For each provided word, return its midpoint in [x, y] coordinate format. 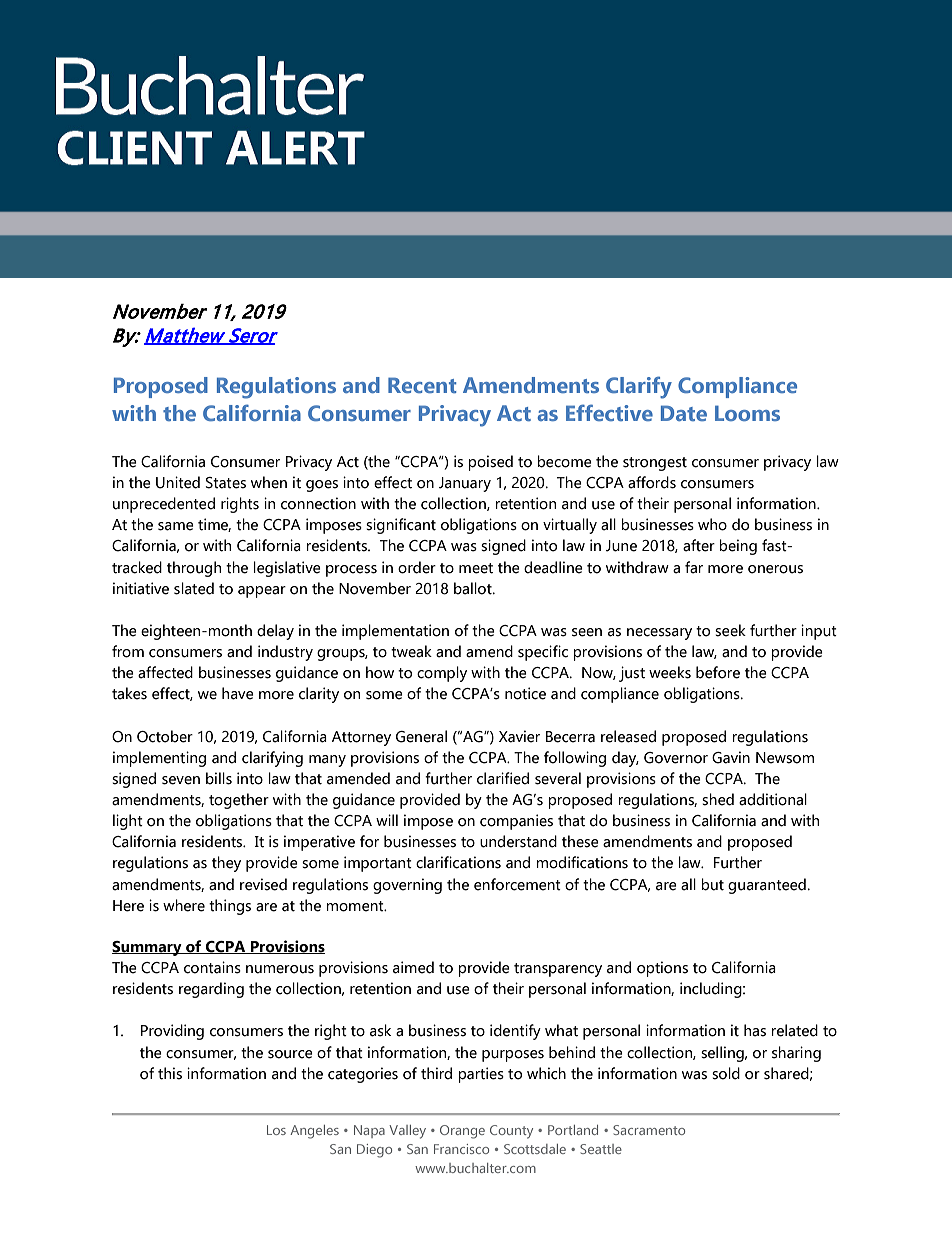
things [230, 907]
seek [730, 630]
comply [442, 674]
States [226, 483]
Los [276, 1130]
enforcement [517, 884]
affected [165, 672]
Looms [747, 413]
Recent [422, 385]
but [712, 884]
